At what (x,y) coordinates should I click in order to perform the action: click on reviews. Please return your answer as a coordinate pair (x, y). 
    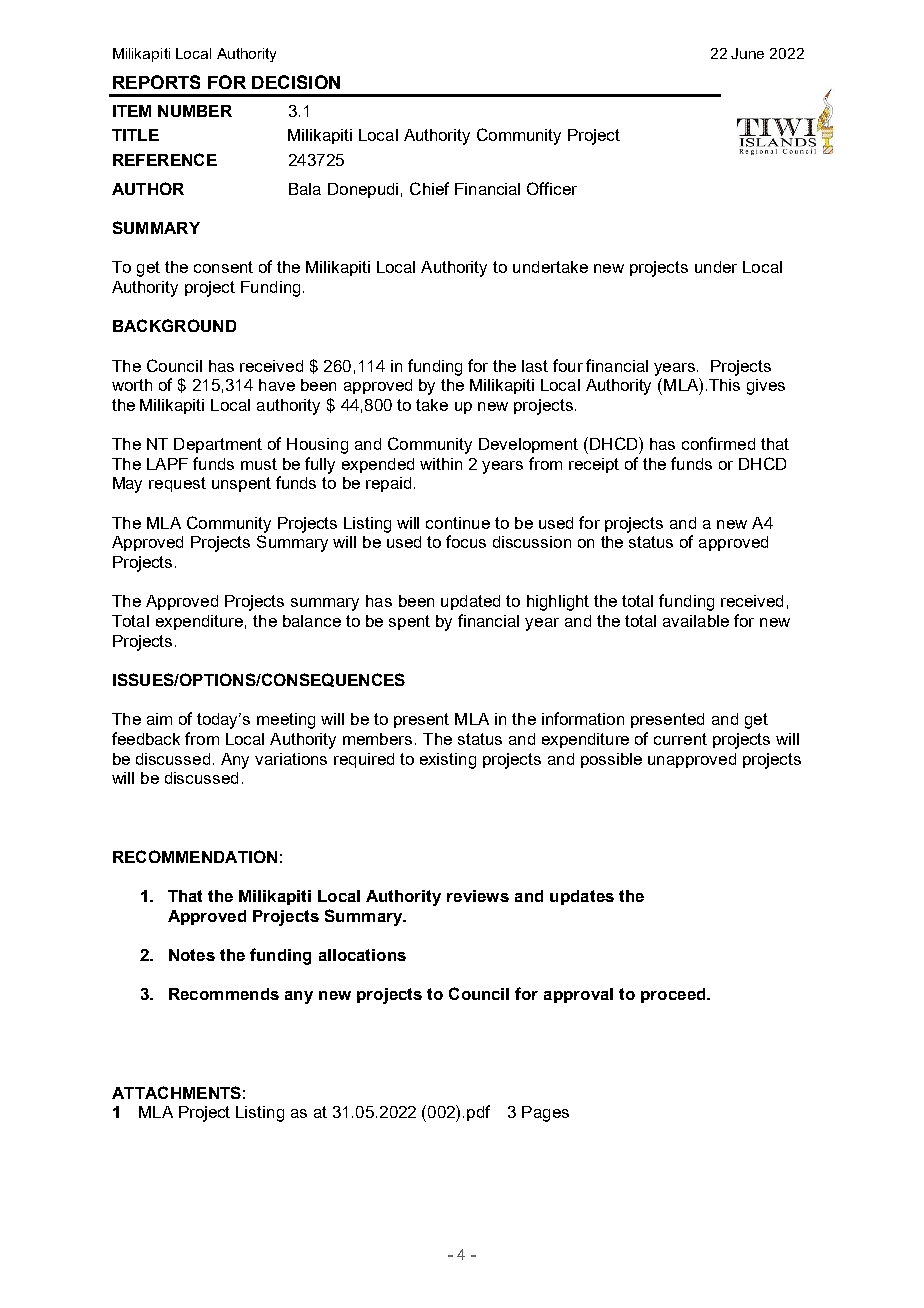
    Looking at the image, I should click on (478, 896).
